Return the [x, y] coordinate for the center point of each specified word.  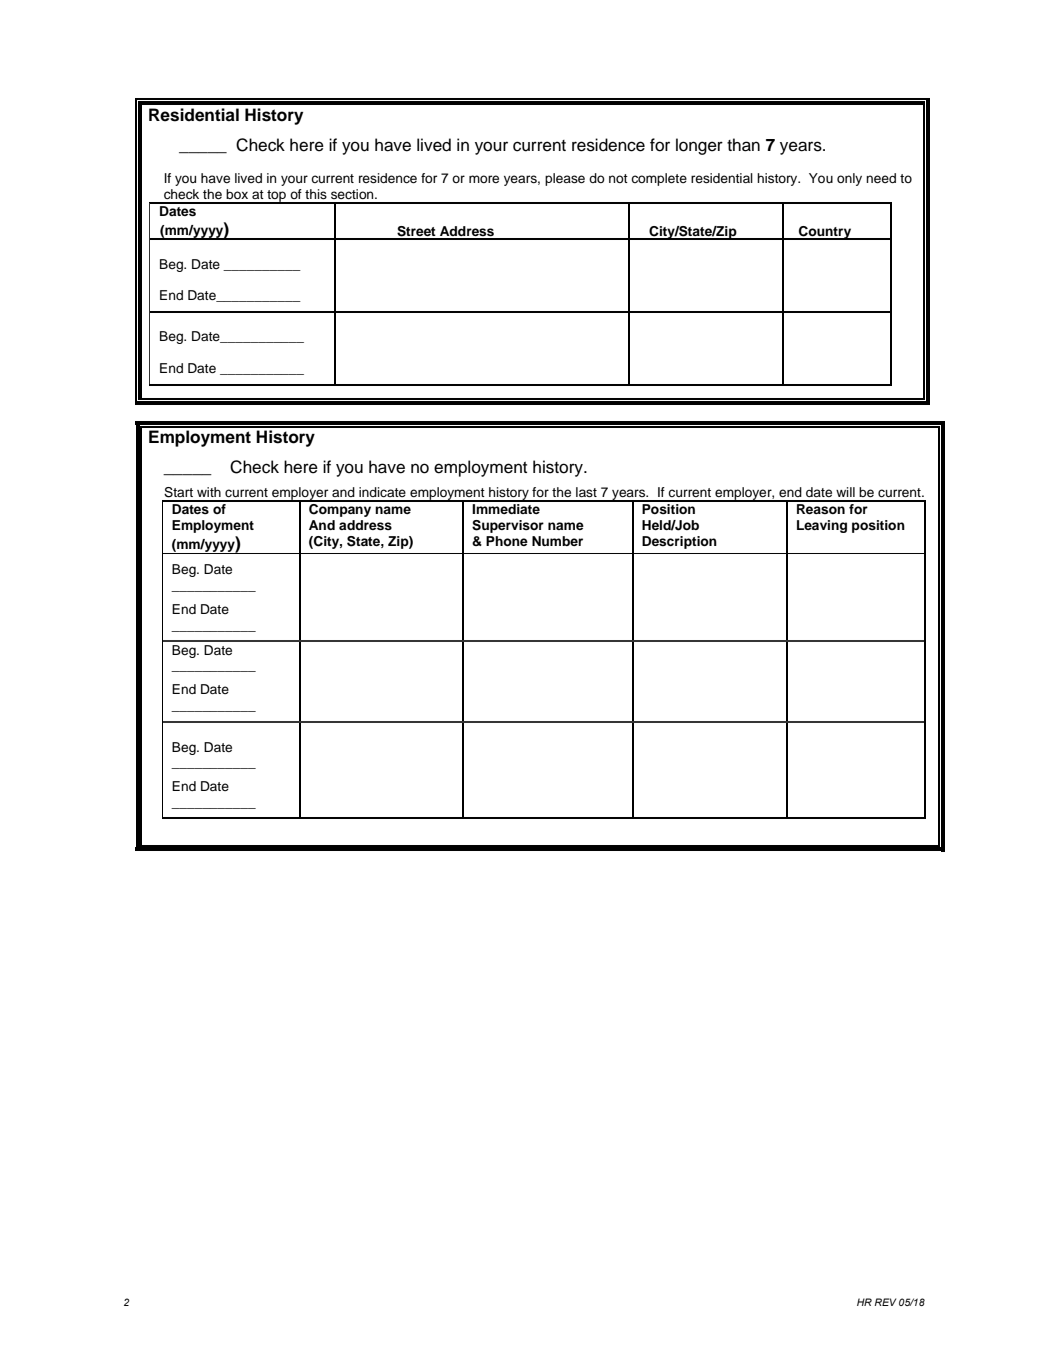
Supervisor [508, 526]
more [484, 179]
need [881, 178]
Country [825, 233]
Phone [507, 541]
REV [885, 1302]
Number [557, 541]
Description [679, 542]
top [276, 197]
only [849, 179]
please [565, 179]
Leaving [822, 526]
